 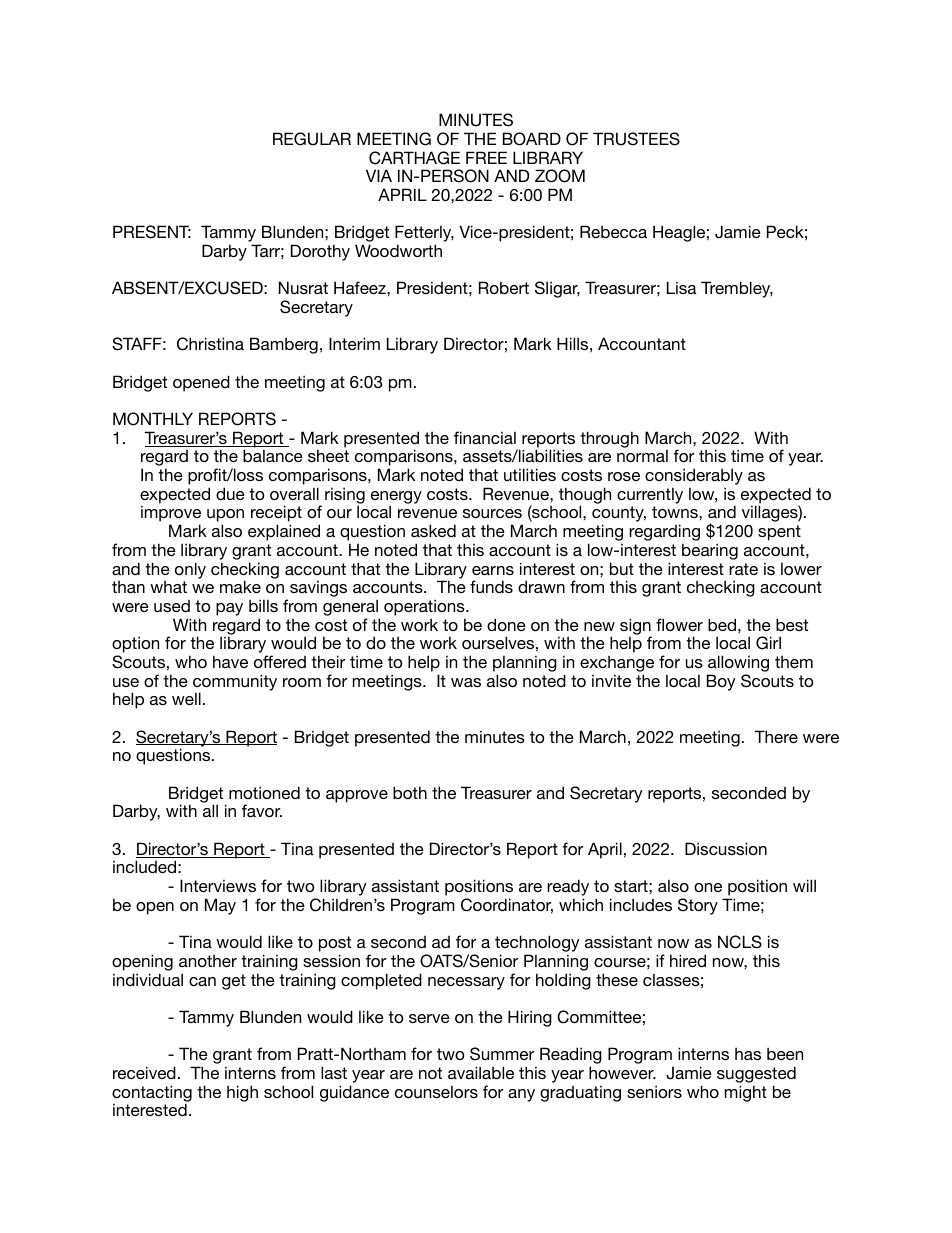 I want to click on high, so click(x=242, y=1093).
